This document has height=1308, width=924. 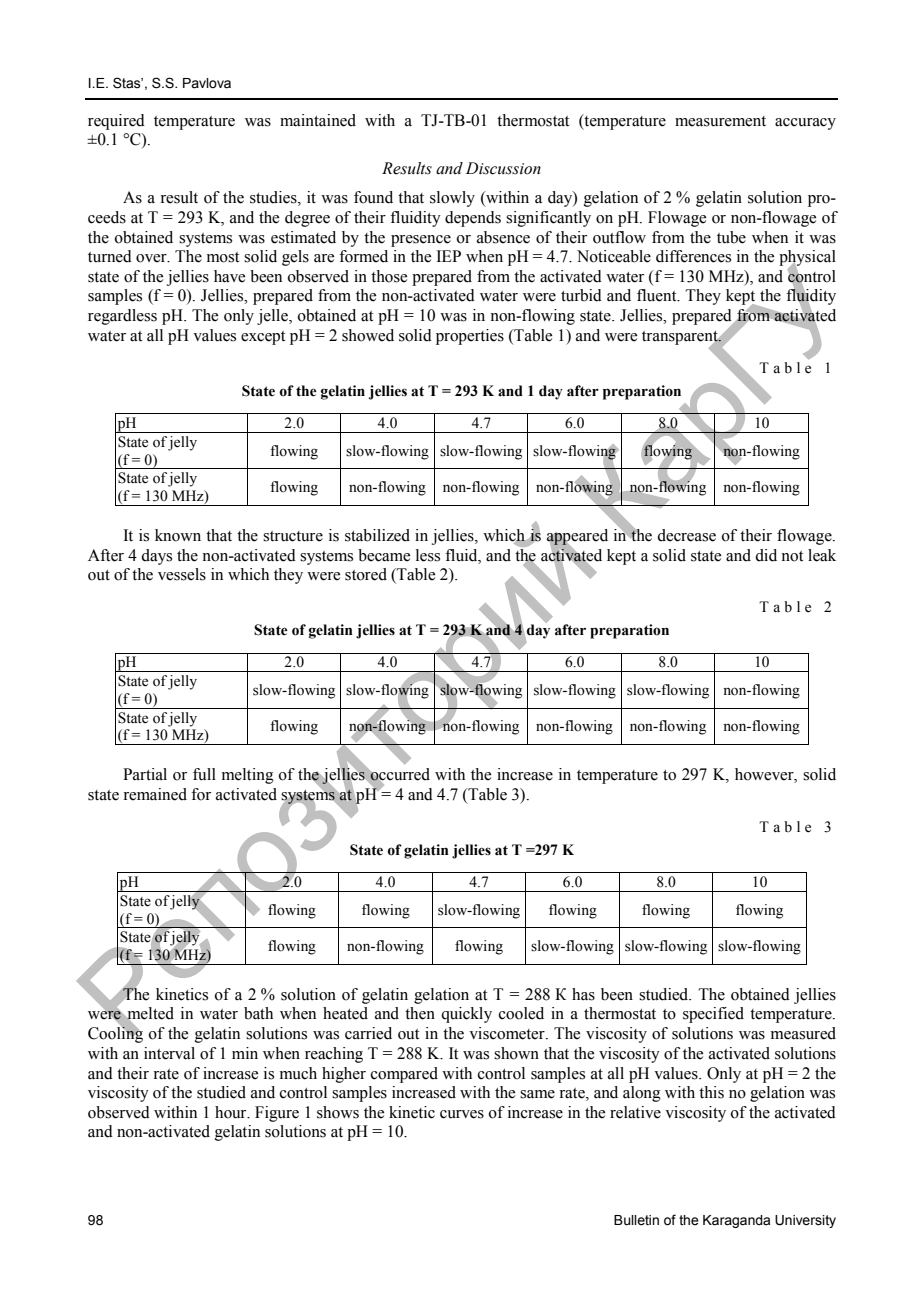 I want to click on measurement, so click(x=720, y=121).
